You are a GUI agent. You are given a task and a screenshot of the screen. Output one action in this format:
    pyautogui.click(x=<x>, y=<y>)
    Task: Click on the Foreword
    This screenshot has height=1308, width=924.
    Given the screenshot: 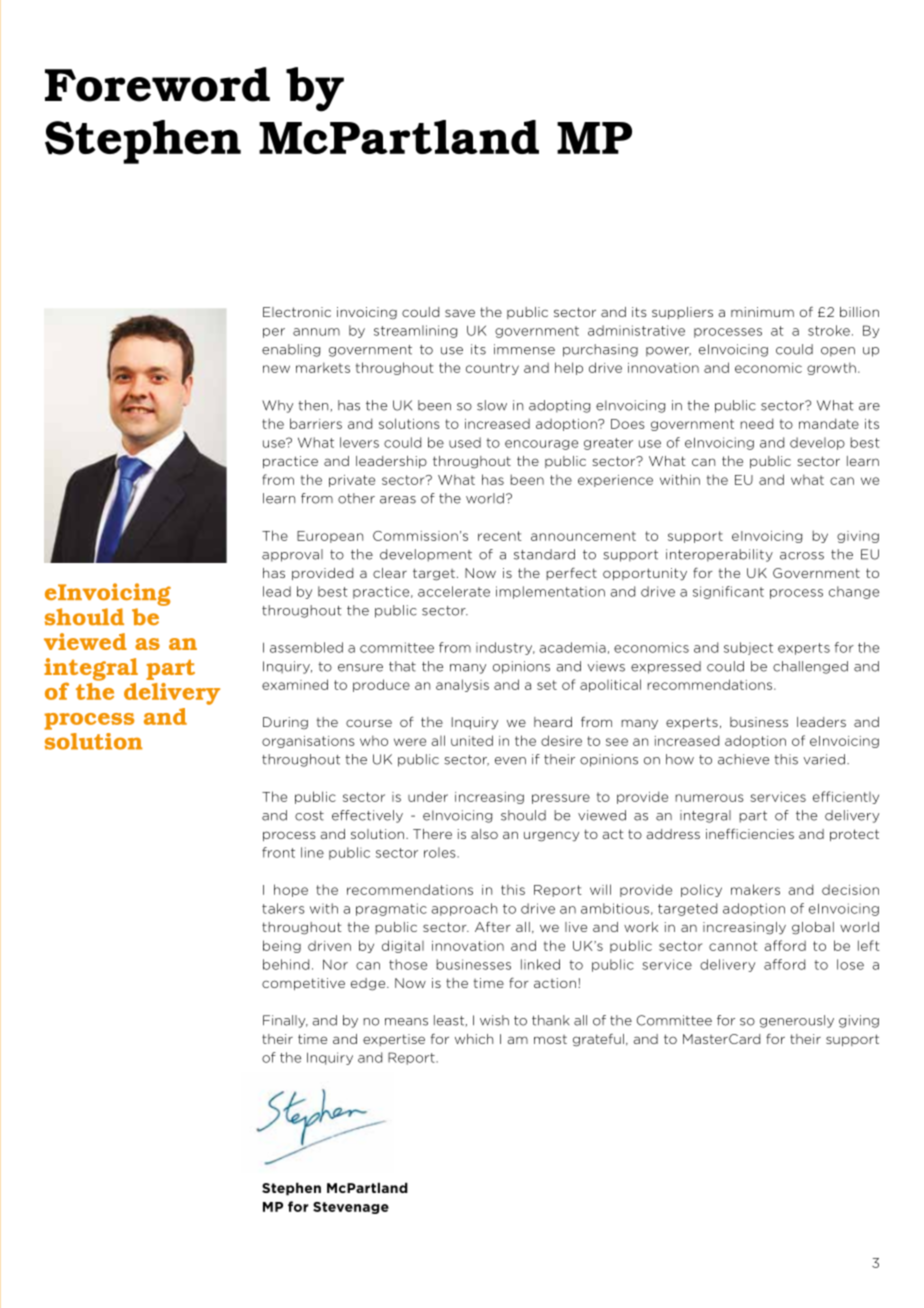 What is the action you would take?
    pyautogui.click(x=157, y=84)
